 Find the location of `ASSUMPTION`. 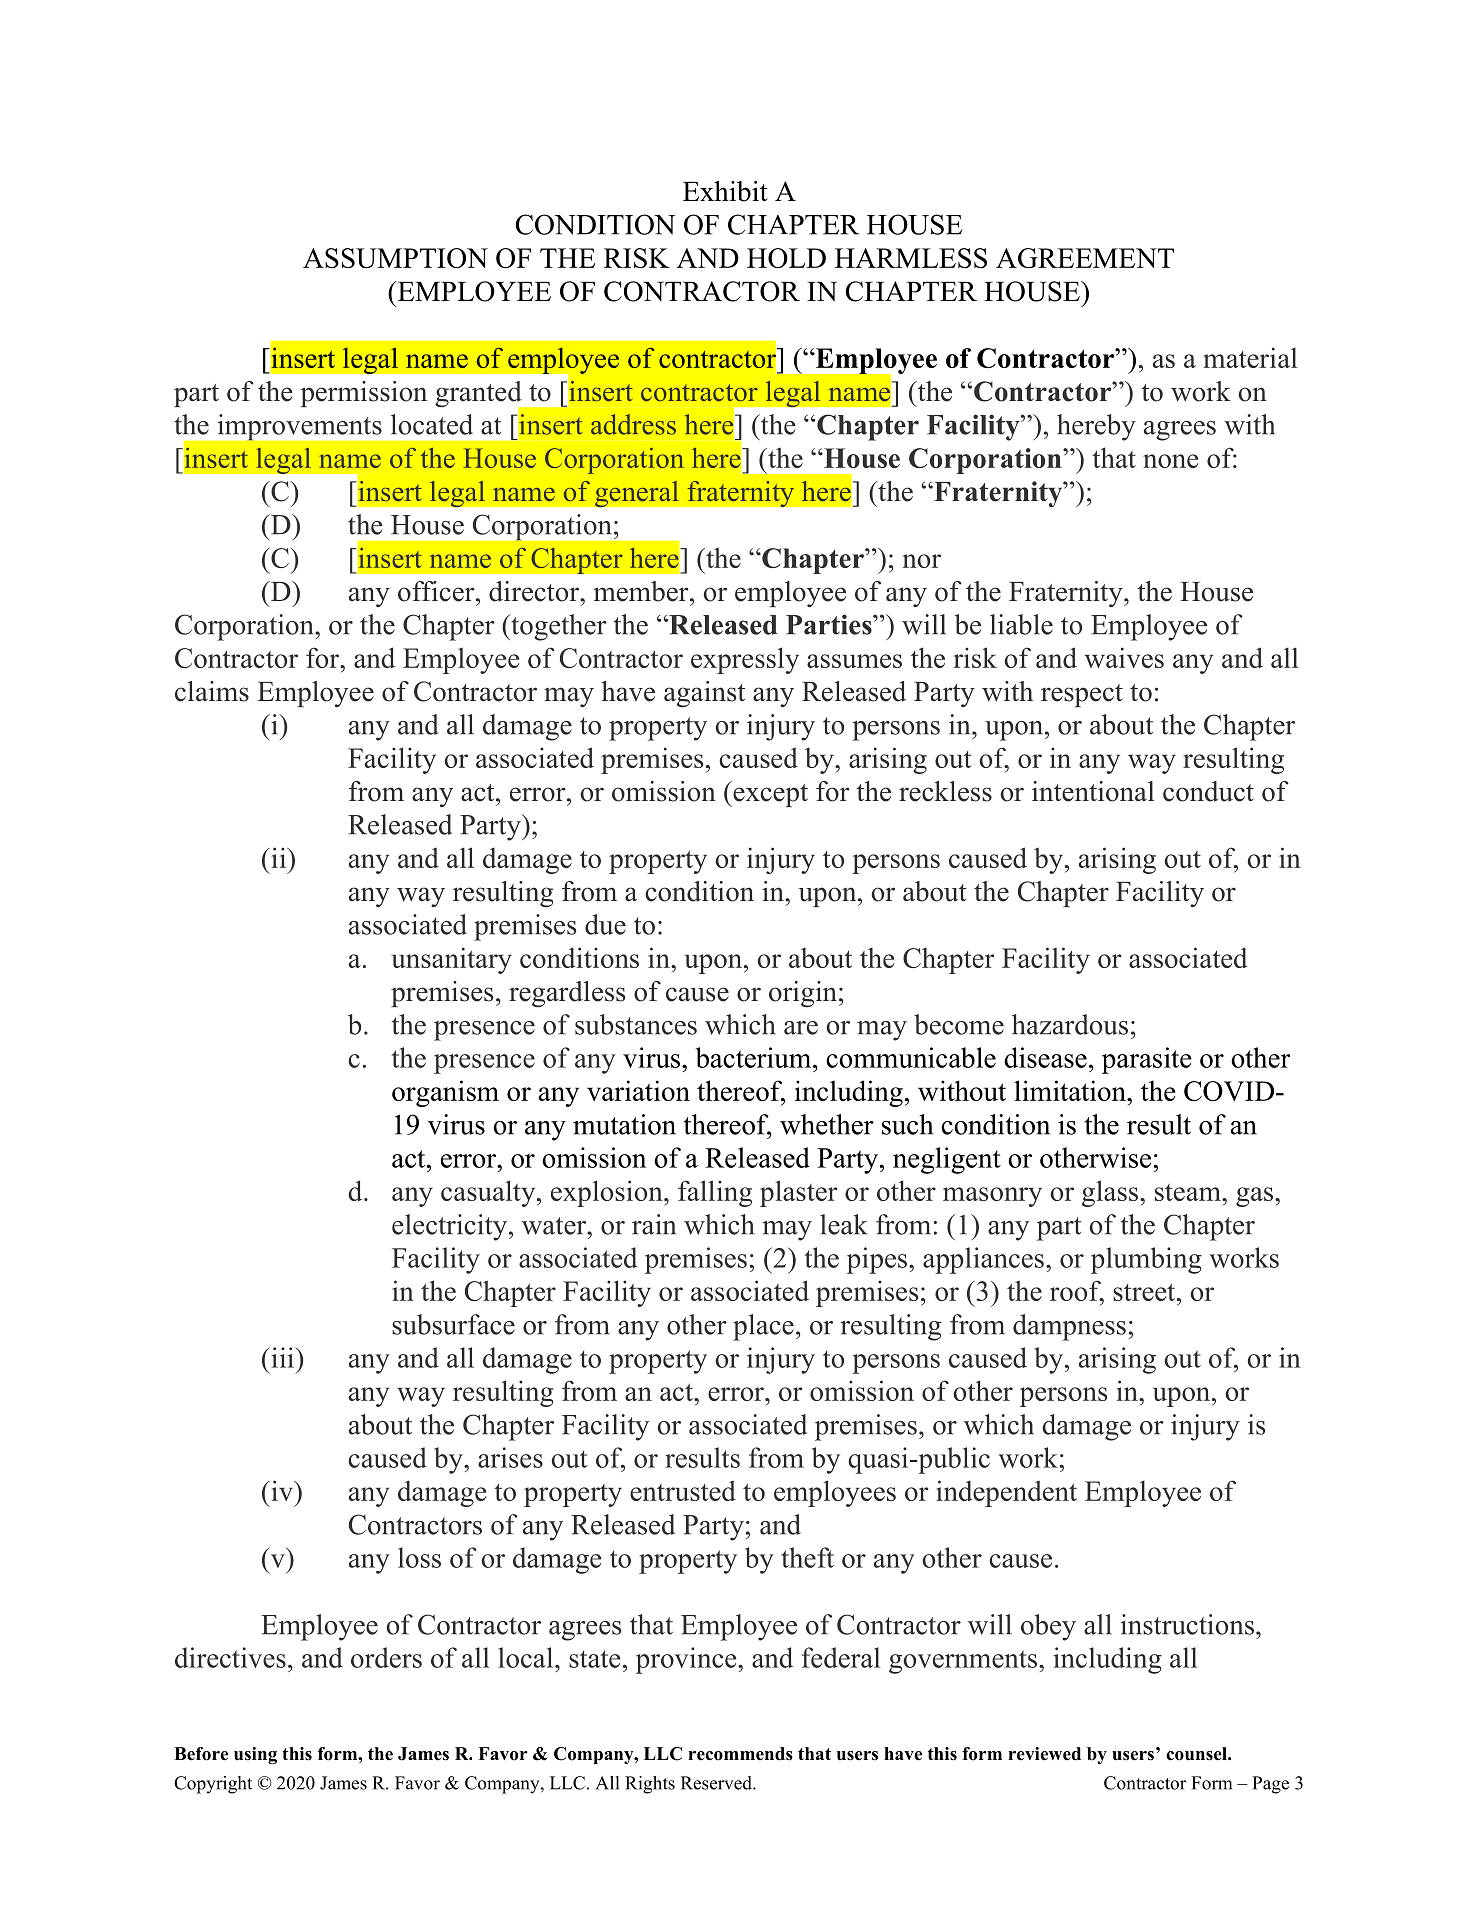

ASSUMPTION is located at coordinates (395, 258).
